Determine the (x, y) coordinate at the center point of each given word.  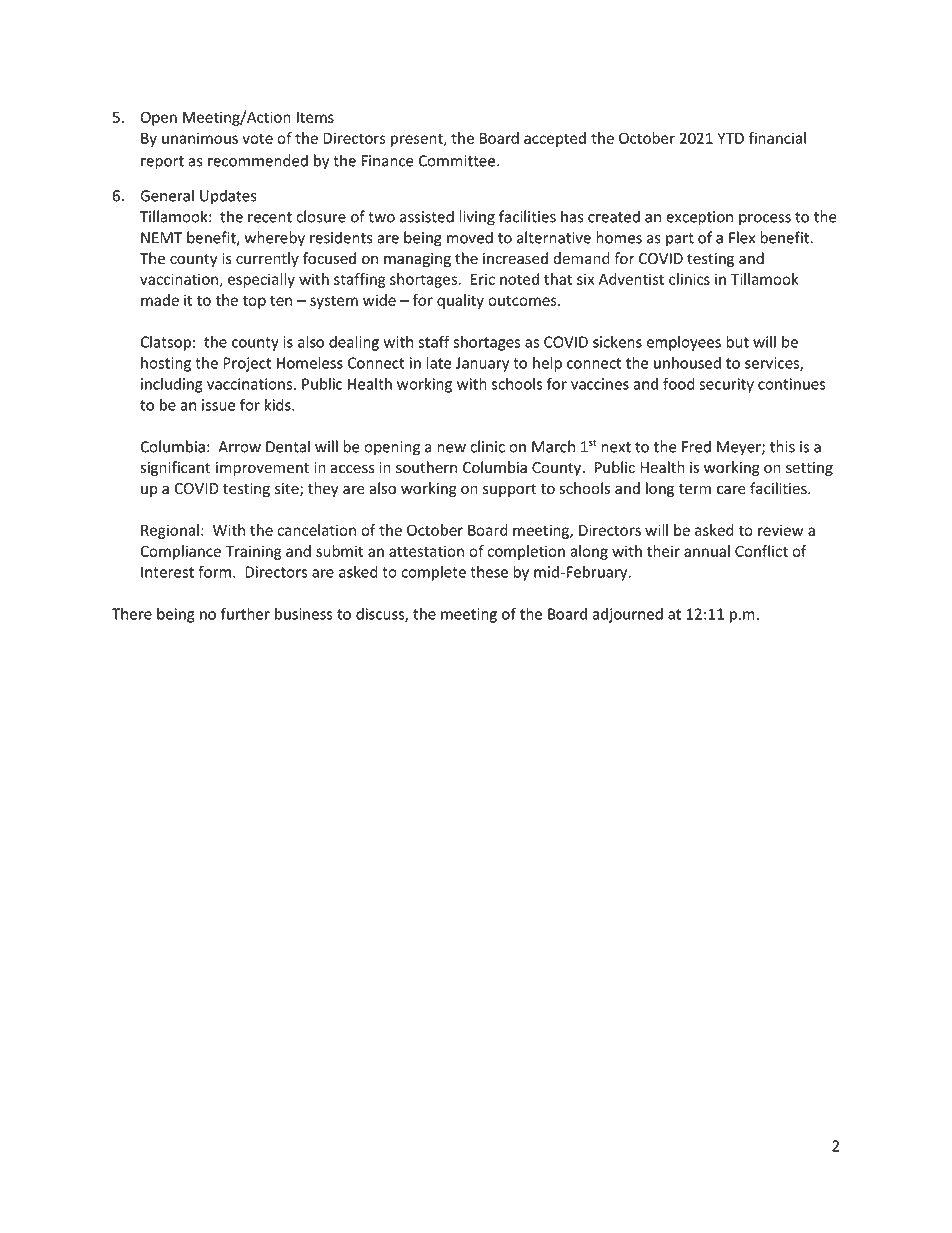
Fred (696, 446)
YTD (730, 138)
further (245, 613)
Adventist (631, 279)
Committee (458, 161)
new (451, 448)
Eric (483, 279)
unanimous (200, 138)
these (489, 572)
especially (261, 280)
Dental (288, 446)
